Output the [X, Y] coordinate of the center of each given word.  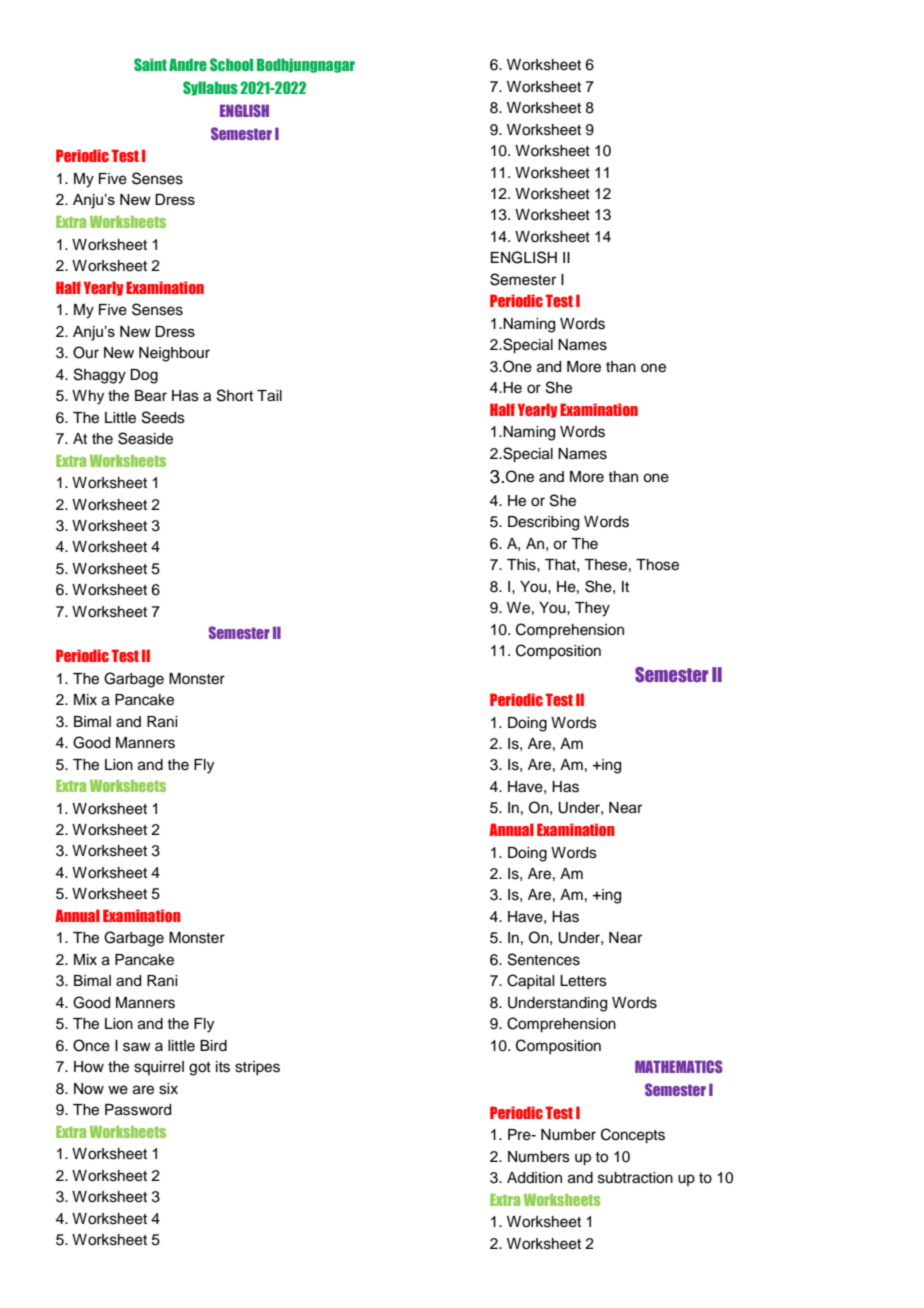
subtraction [635, 1178]
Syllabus [210, 88]
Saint [150, 64]
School [231, 64]
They [592, 609]
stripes [257, 1068]
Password [138, 1110]
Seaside [145, 438]
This [522, 565]
